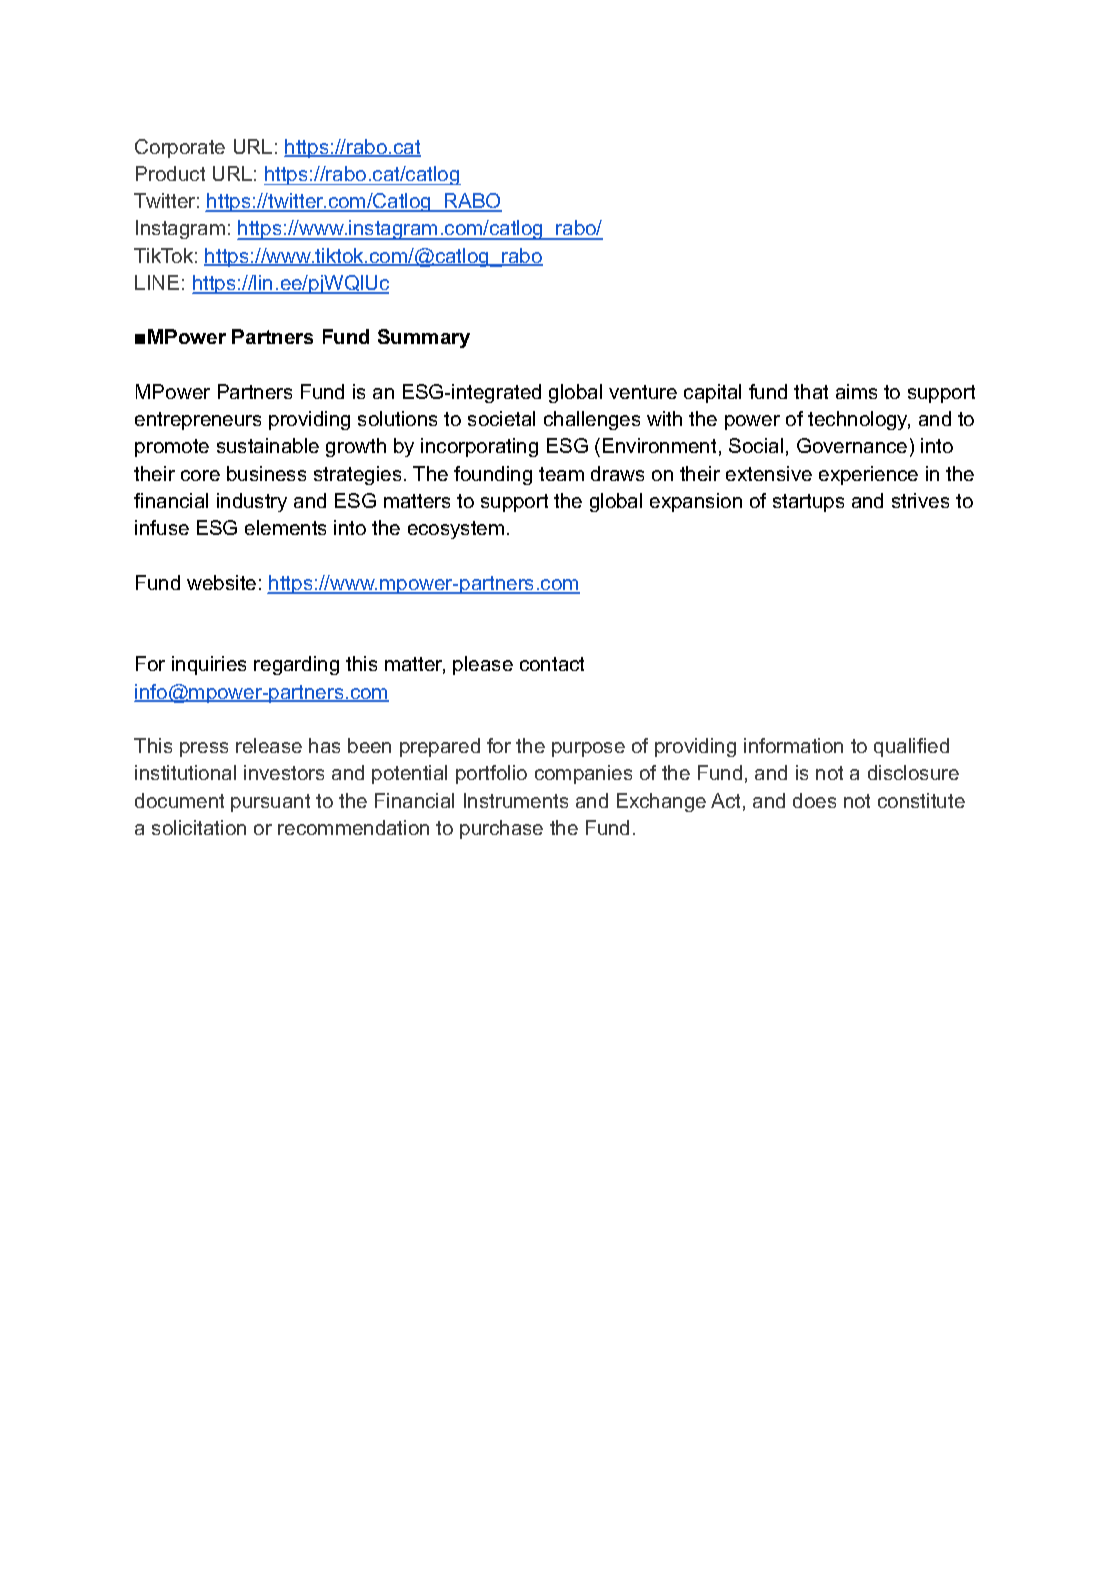  I want to click on team, so click(561, 474).
